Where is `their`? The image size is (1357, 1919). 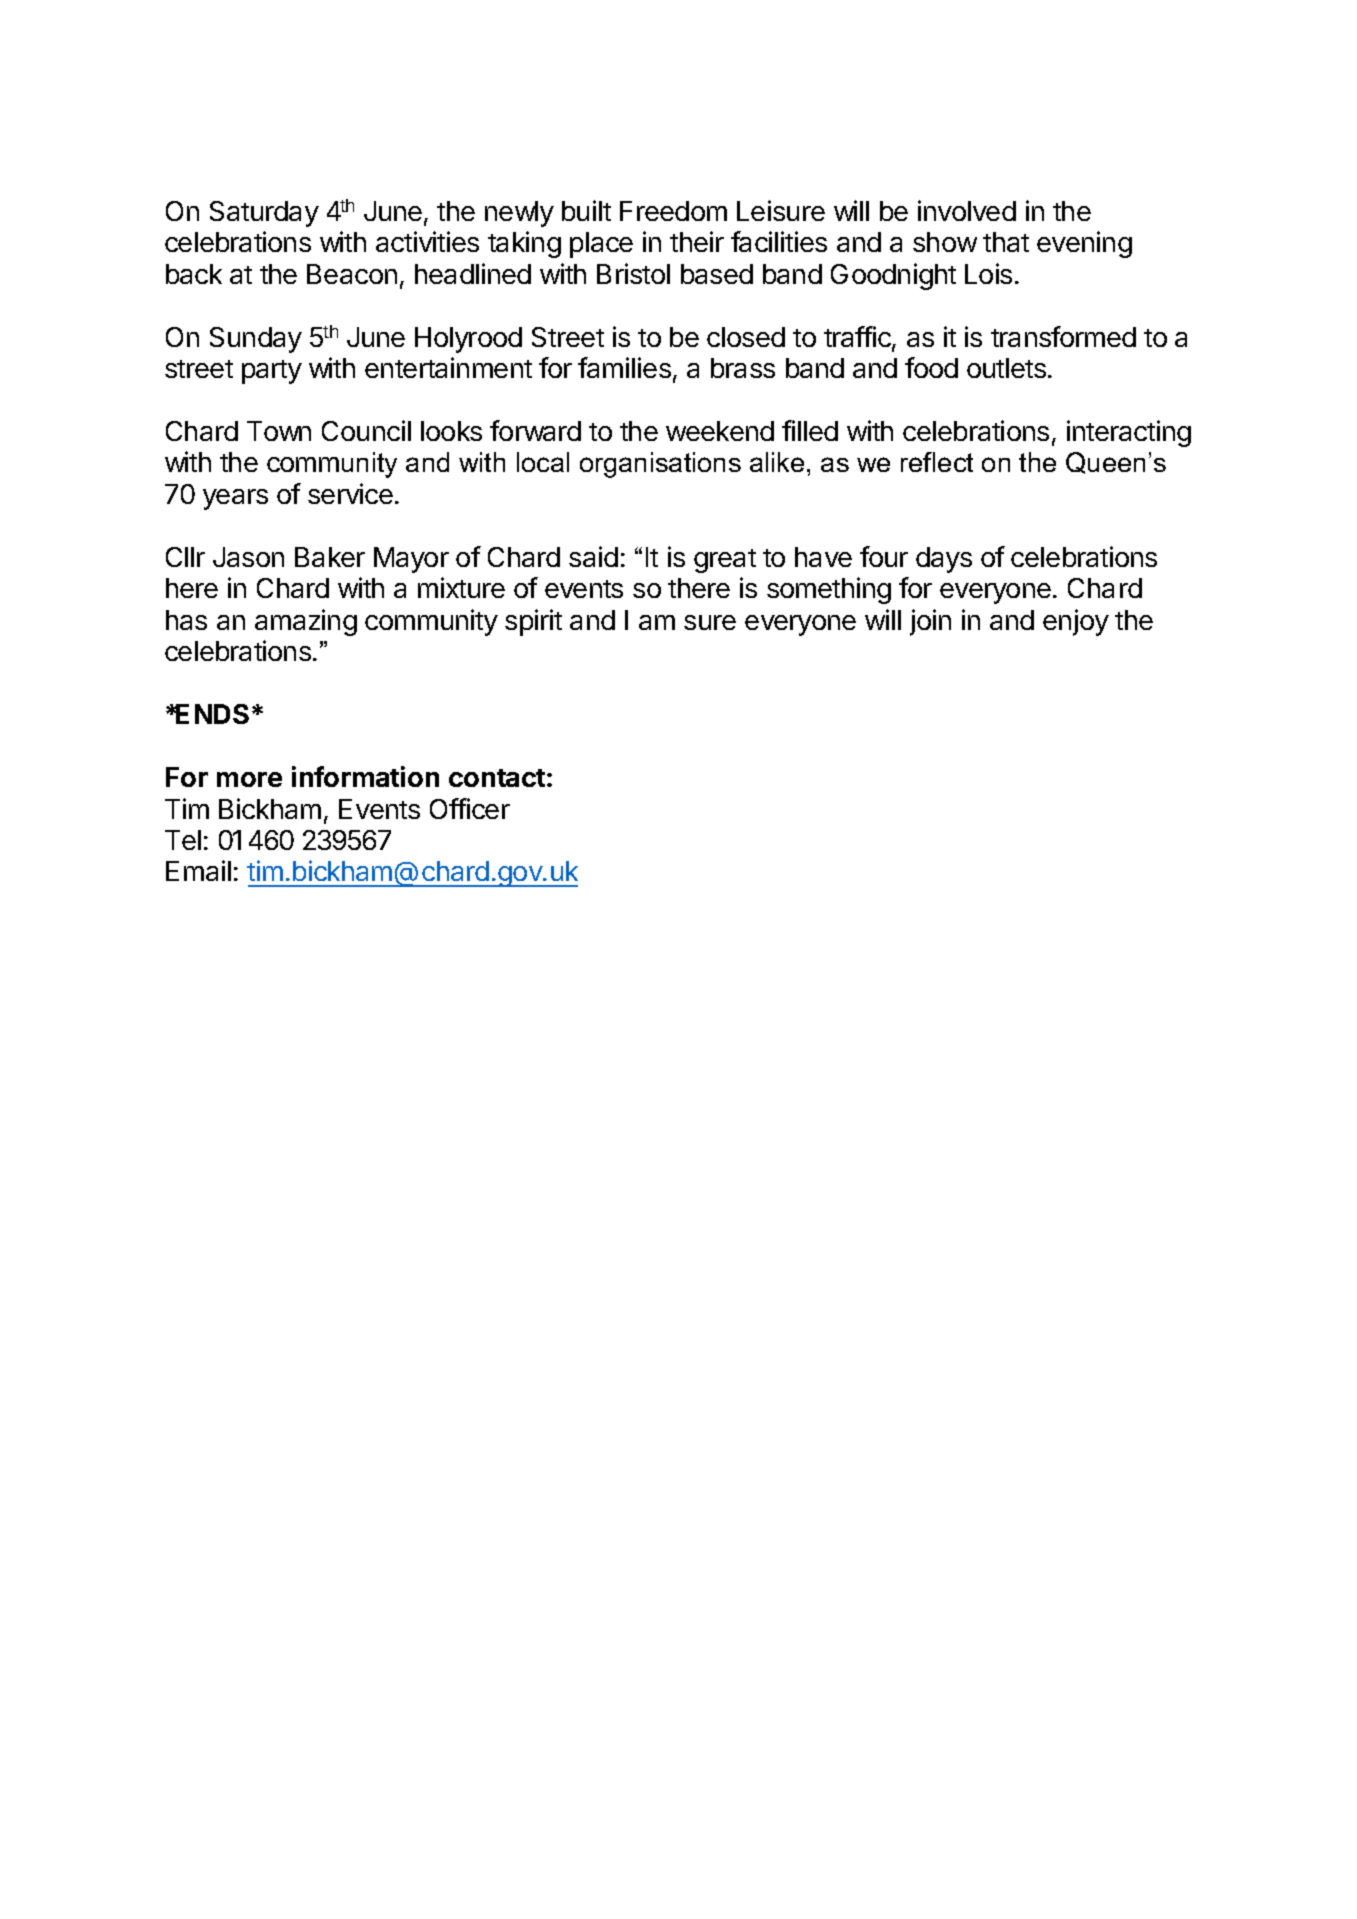
their is located at coordinates (697, 241).
